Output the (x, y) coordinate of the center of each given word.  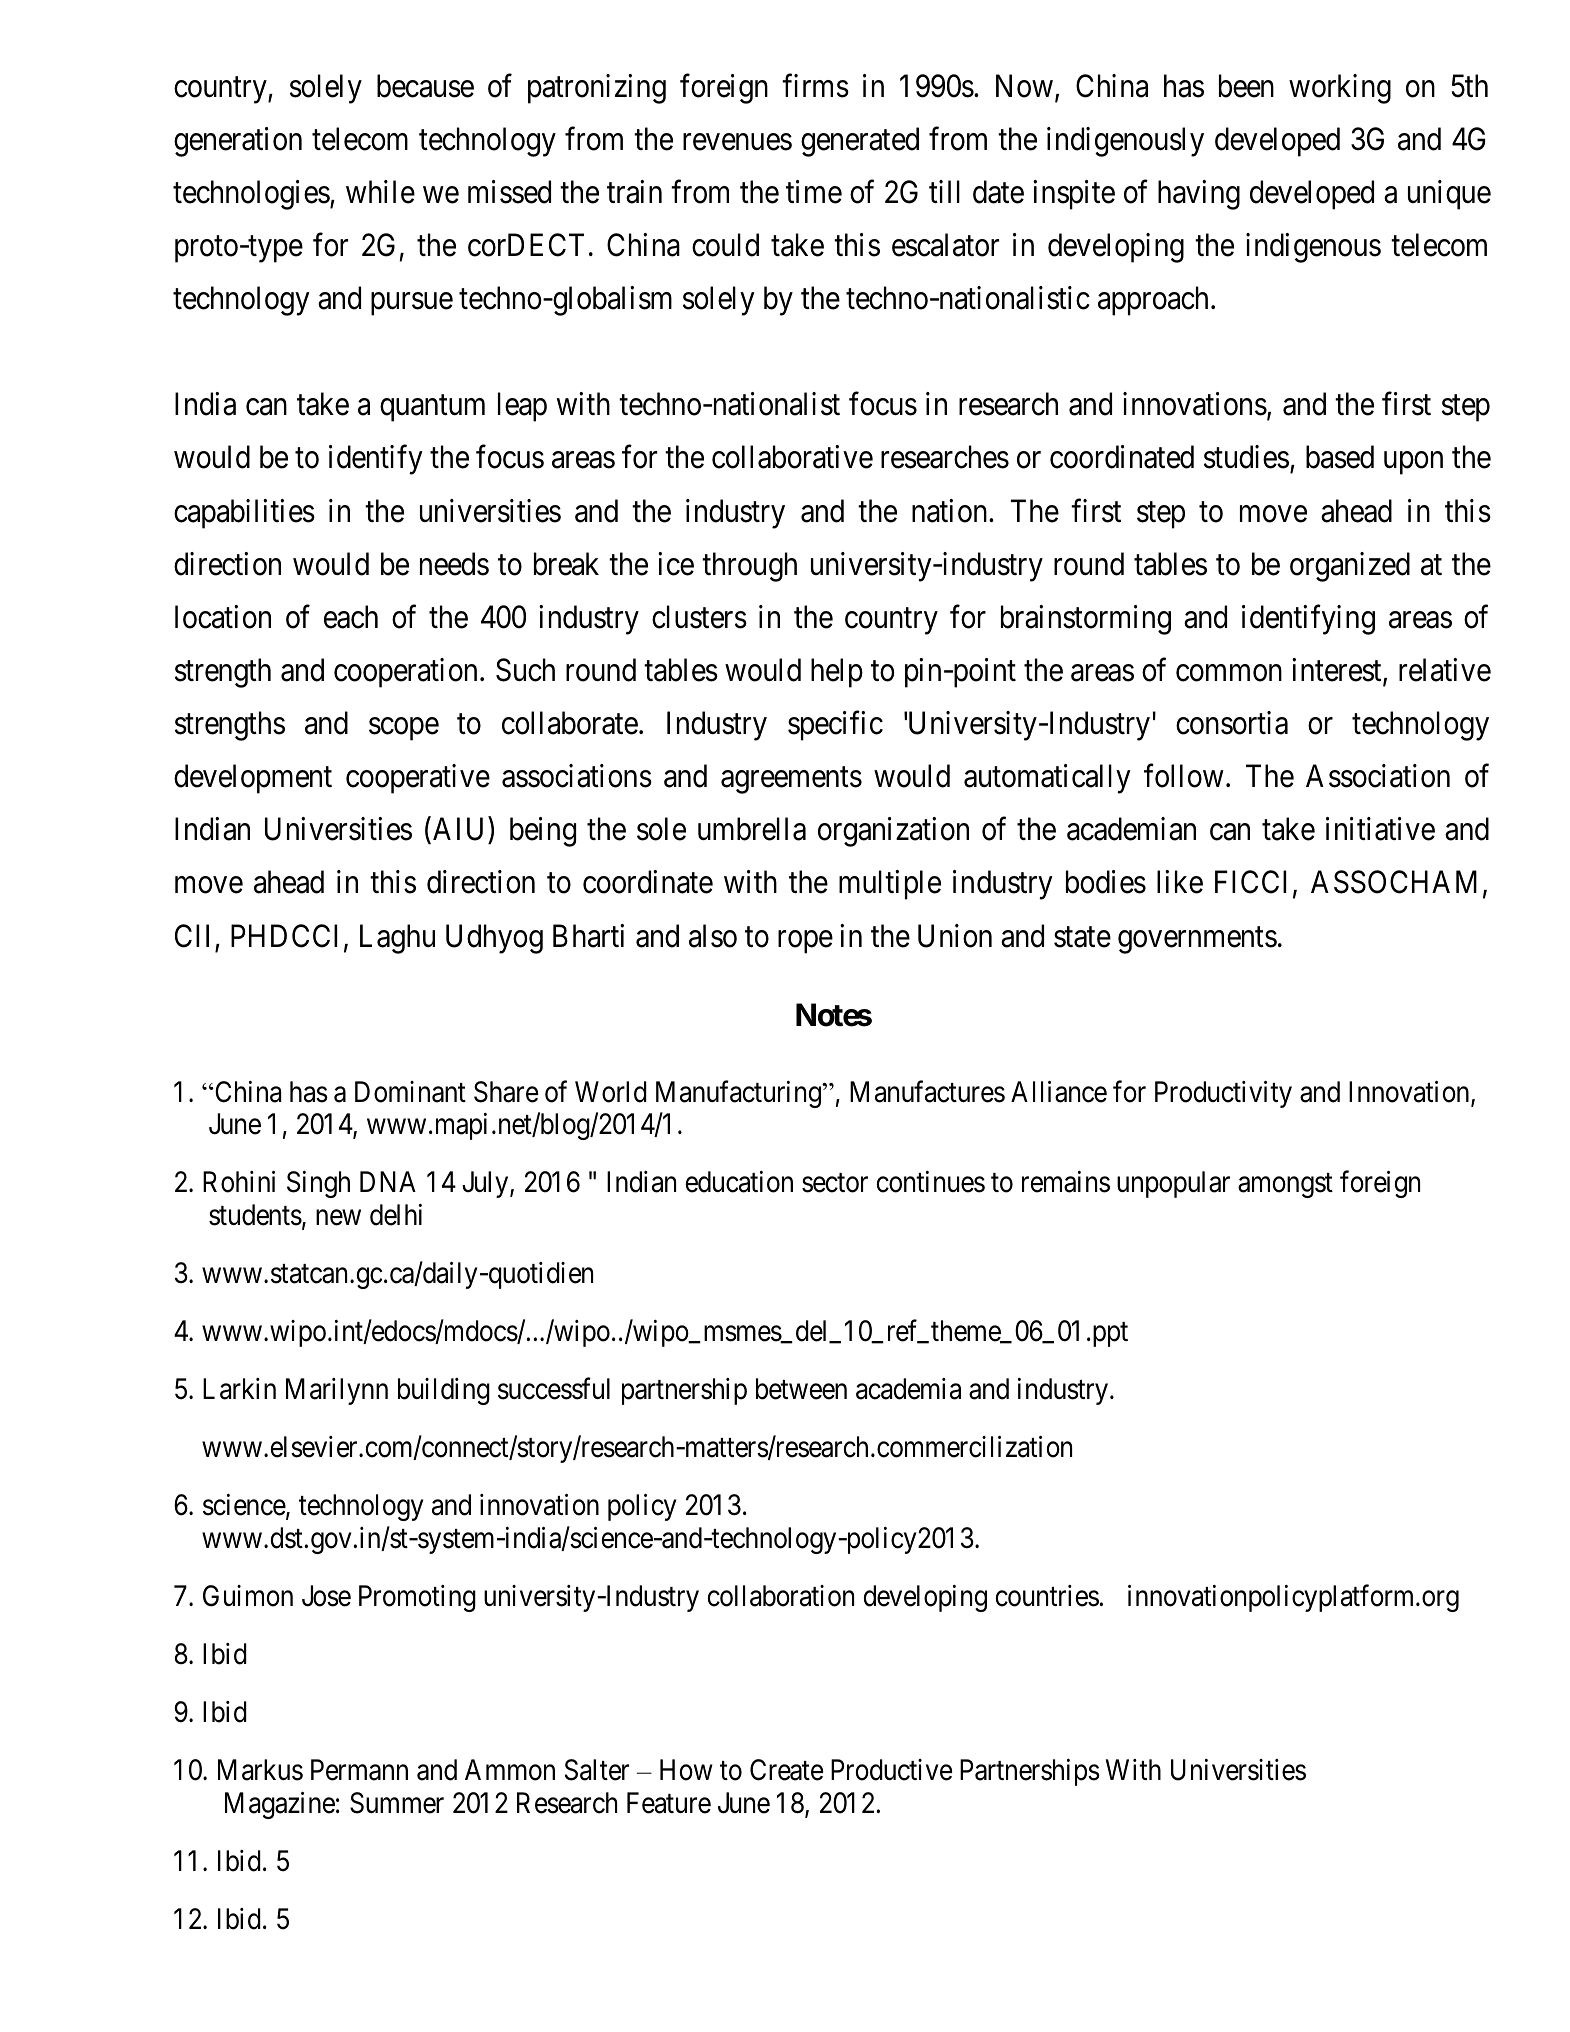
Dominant (410, 1092)
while (380, 192)
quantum (432, 409)
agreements (791, 780)
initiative (1380, 829)
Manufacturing (739, 1094)
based (1340, 457)
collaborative (792, 457)
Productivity (1223, 1094)
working (1340, 89)
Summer (397, 1803)
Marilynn (337, 1391)
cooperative (418, 779)
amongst (1285, 1186)
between (801, 1389)
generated (860, 142)
